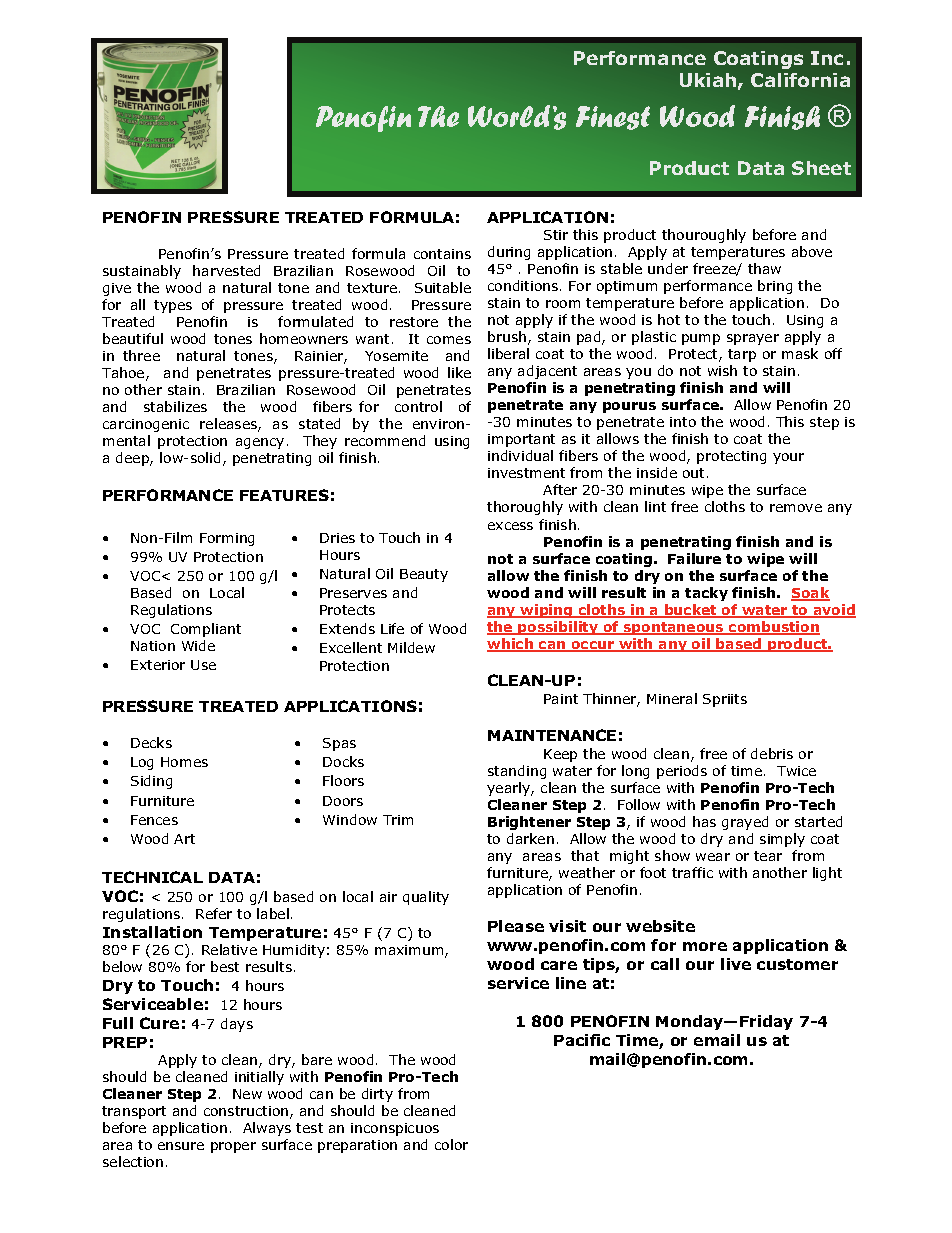  What do you see at coordinates (451, 1144) in the screenshot?
I see `color` at bounding box center [451, 1144].
